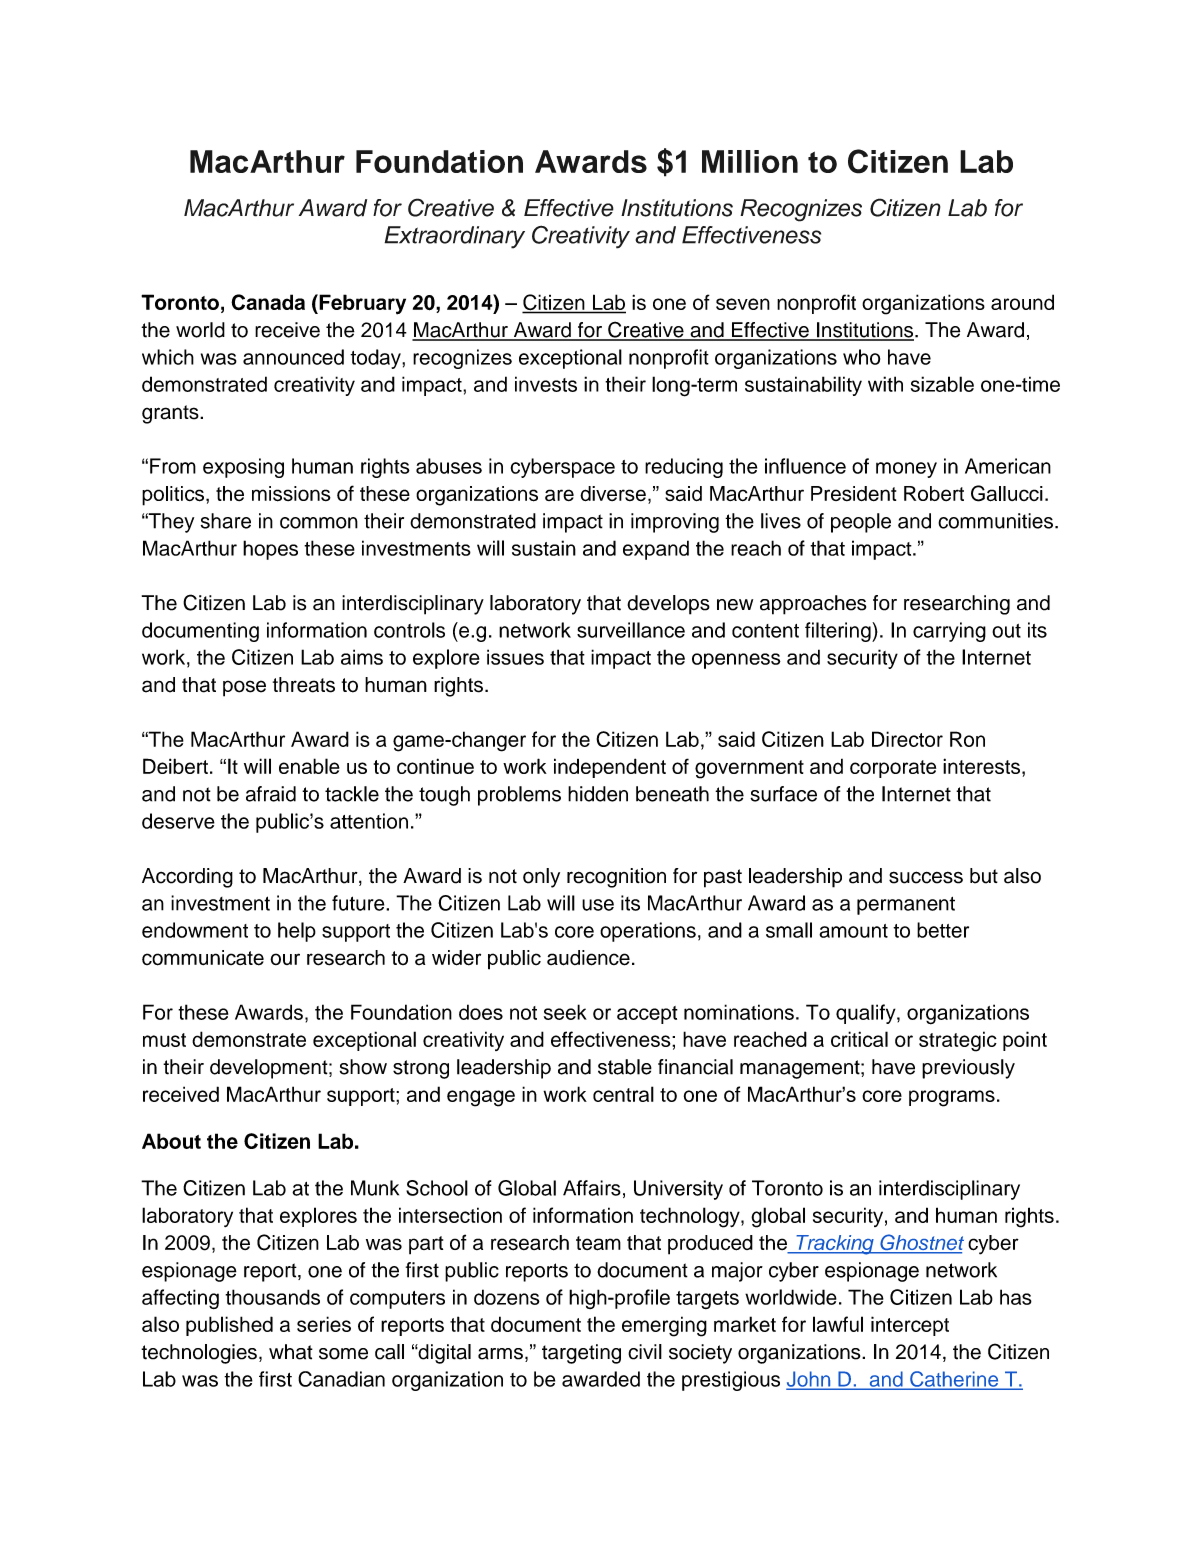 The width and height of the screenshot is (1203, 1557). What do you see at coordinates (613, 493) in the screenshot?
I see `diverse` at bounding box center [613, 493].
